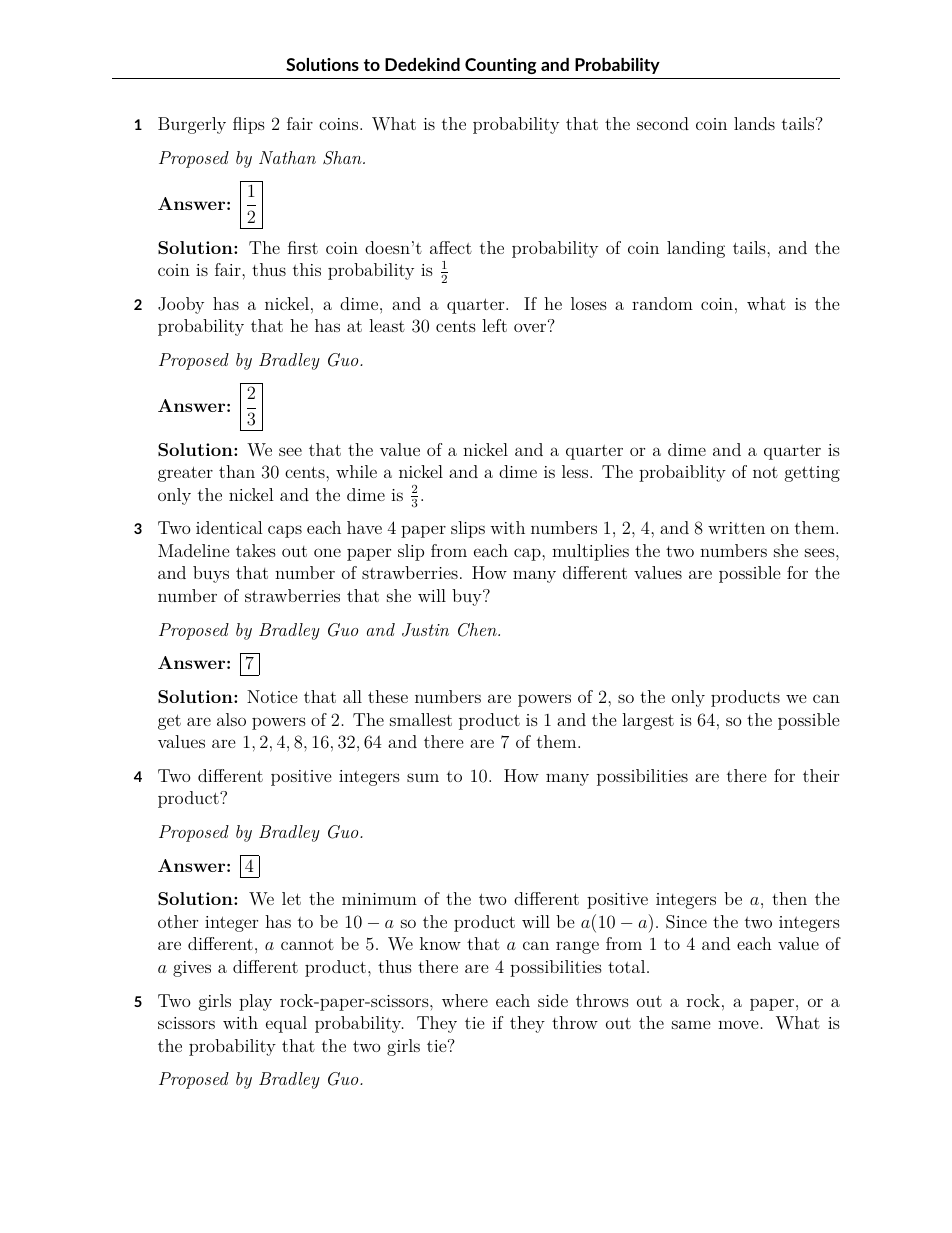 The width and height of the screenshot is (952, 1233). Describe the element at coordinates (256, 550) in the screenshot. I see `takes` at that location.
